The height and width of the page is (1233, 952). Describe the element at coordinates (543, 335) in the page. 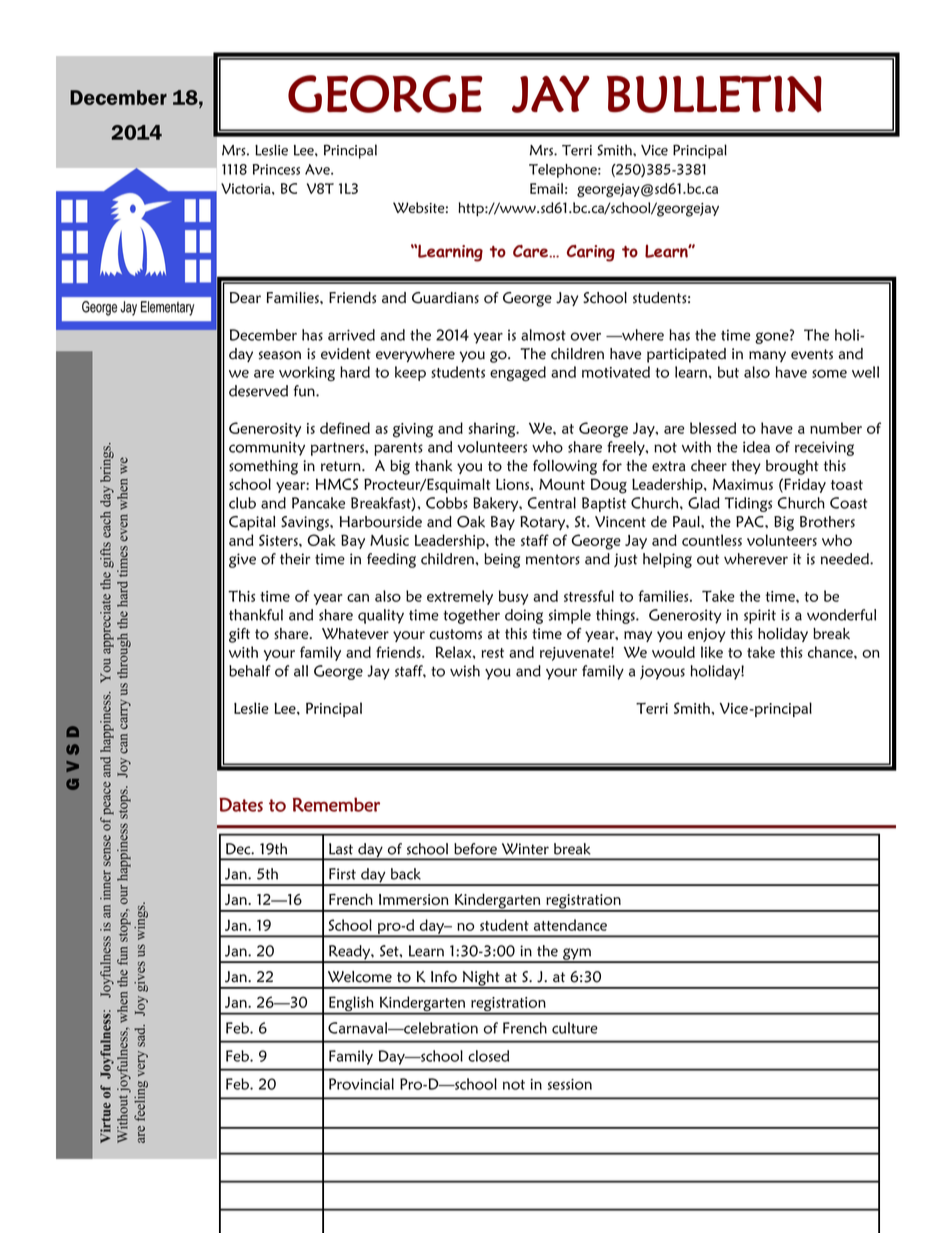

I see `almost` at that location.
